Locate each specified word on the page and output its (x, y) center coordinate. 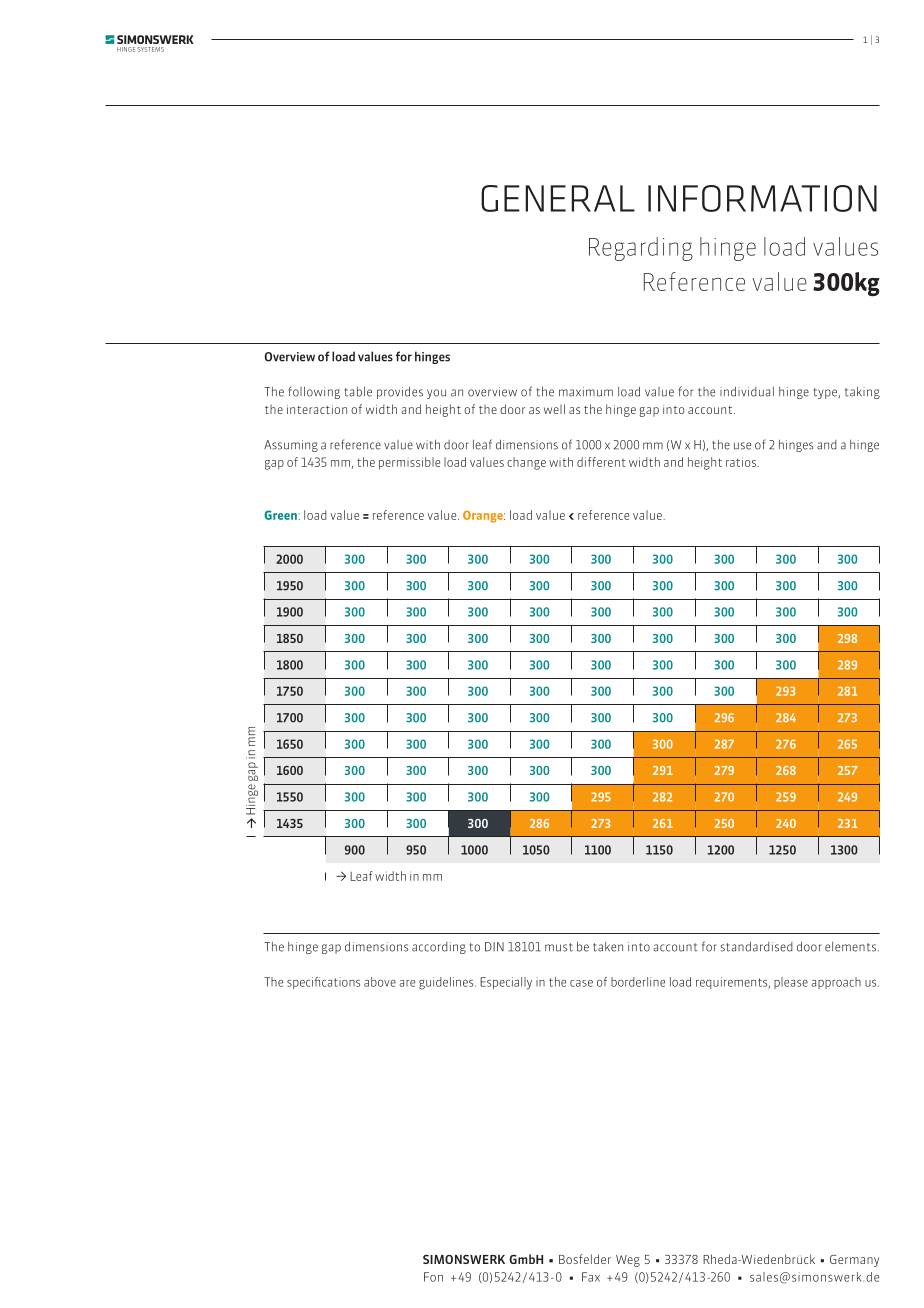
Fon (433, 1277)
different (601, 462)
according (439, 948)
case (581, 983)
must (559, 947)
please (791, 983)
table (358, 391)
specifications (323, 983)
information (762, 198)
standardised (756, 946)
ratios (742, 462)
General (558, 198)
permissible (409, 463)
